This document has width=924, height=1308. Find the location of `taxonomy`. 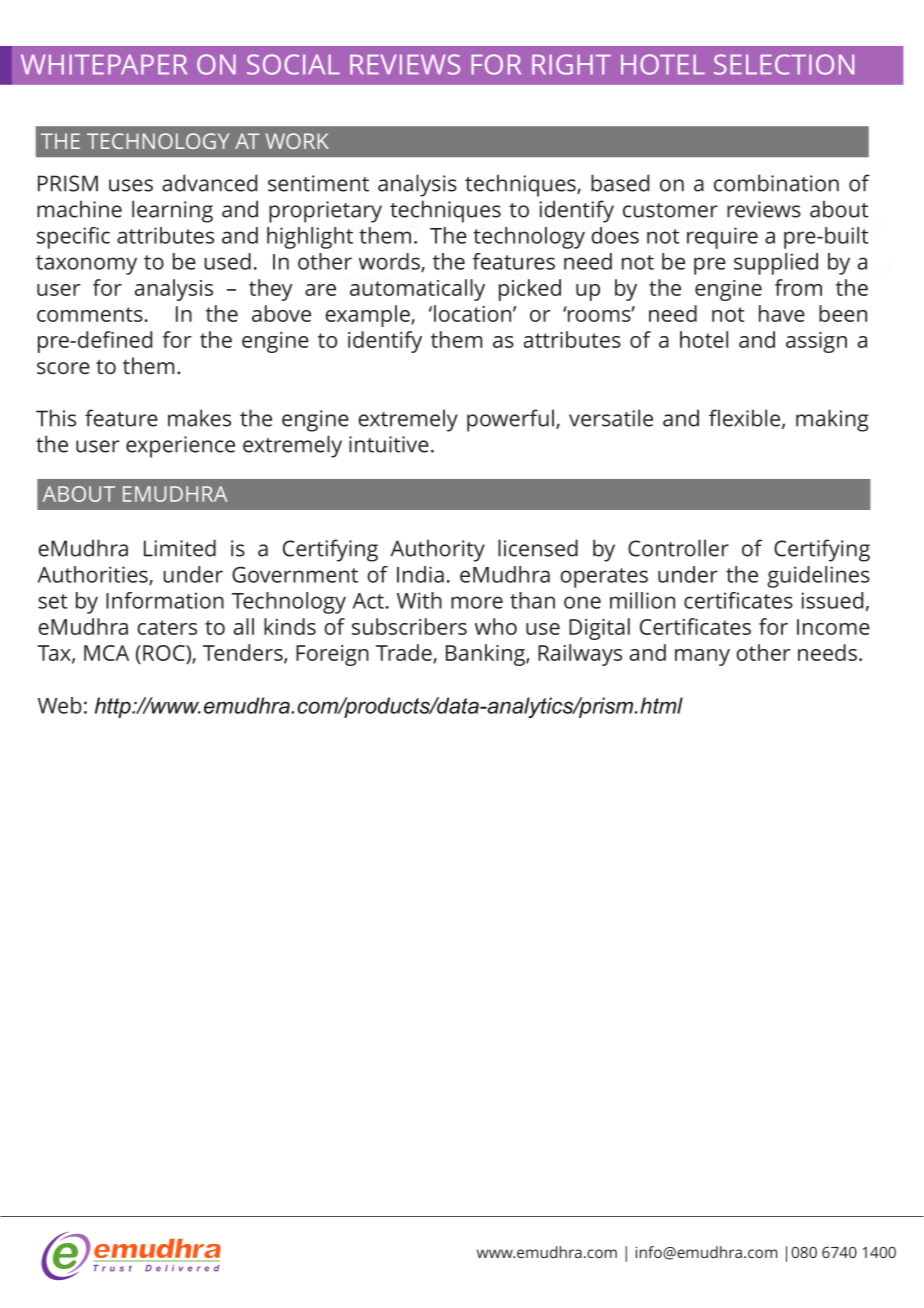

taxonomy is located at coordinates (86, 265).
